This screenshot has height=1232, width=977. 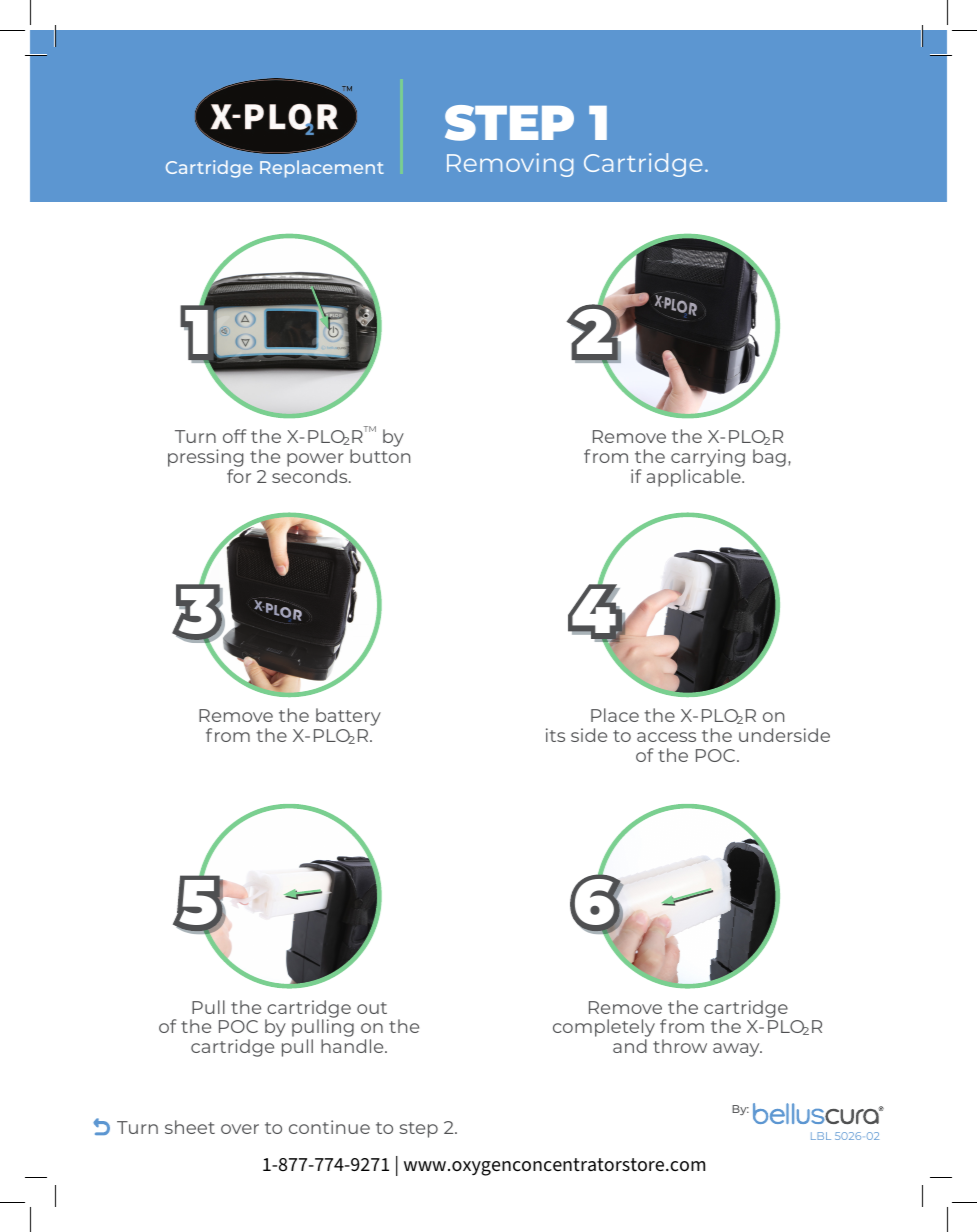 I want to click on completely, so click(x=604, y=1029).
